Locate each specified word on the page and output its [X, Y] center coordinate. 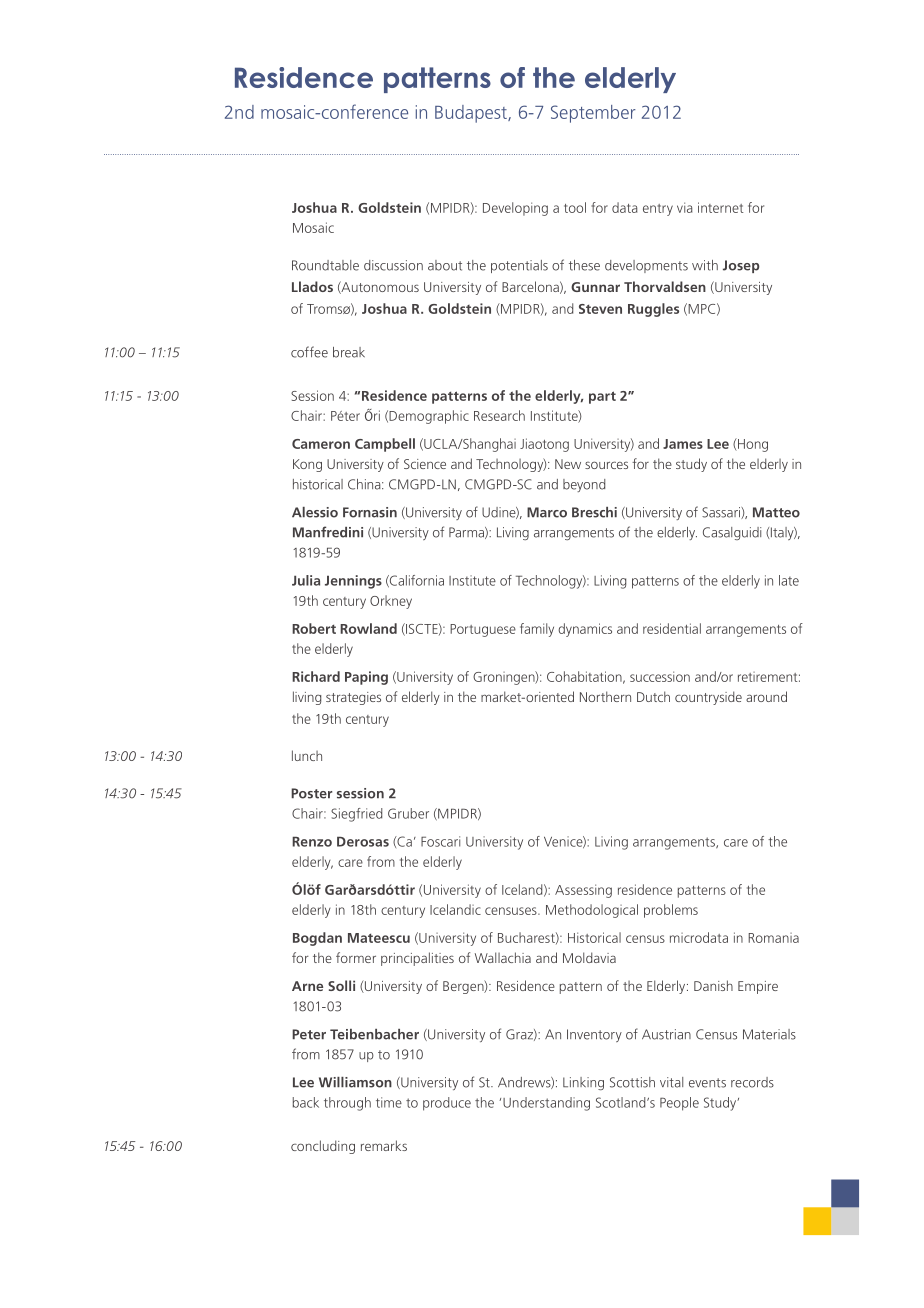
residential [672, 628]
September [593, 114]
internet [721, 207]
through [347, 1104]
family [537, 630]
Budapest [472, 114]
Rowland [368, 628]
